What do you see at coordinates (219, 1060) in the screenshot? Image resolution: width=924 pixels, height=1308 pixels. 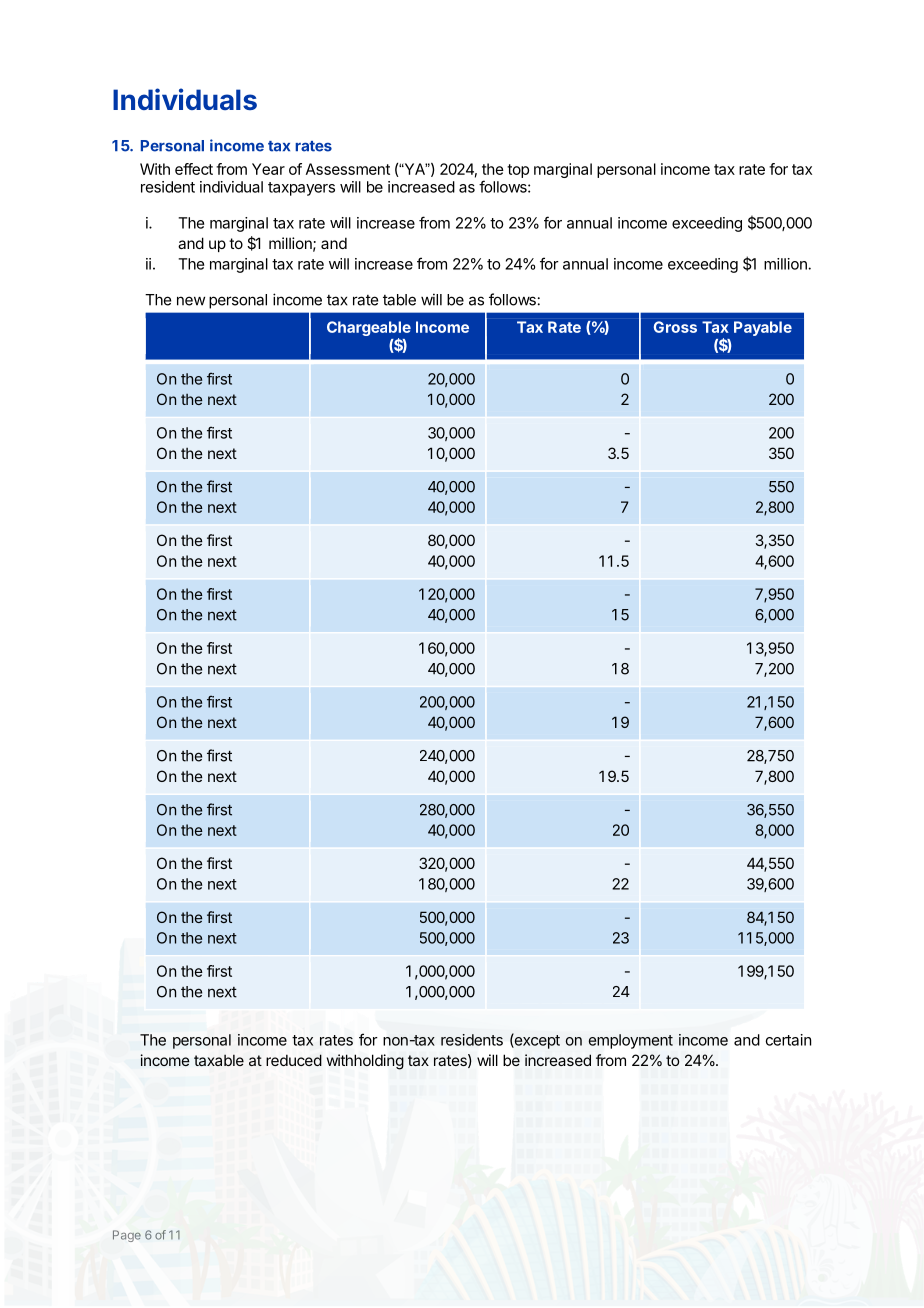 I see `taxable` at bounding box center [219, 1060].
